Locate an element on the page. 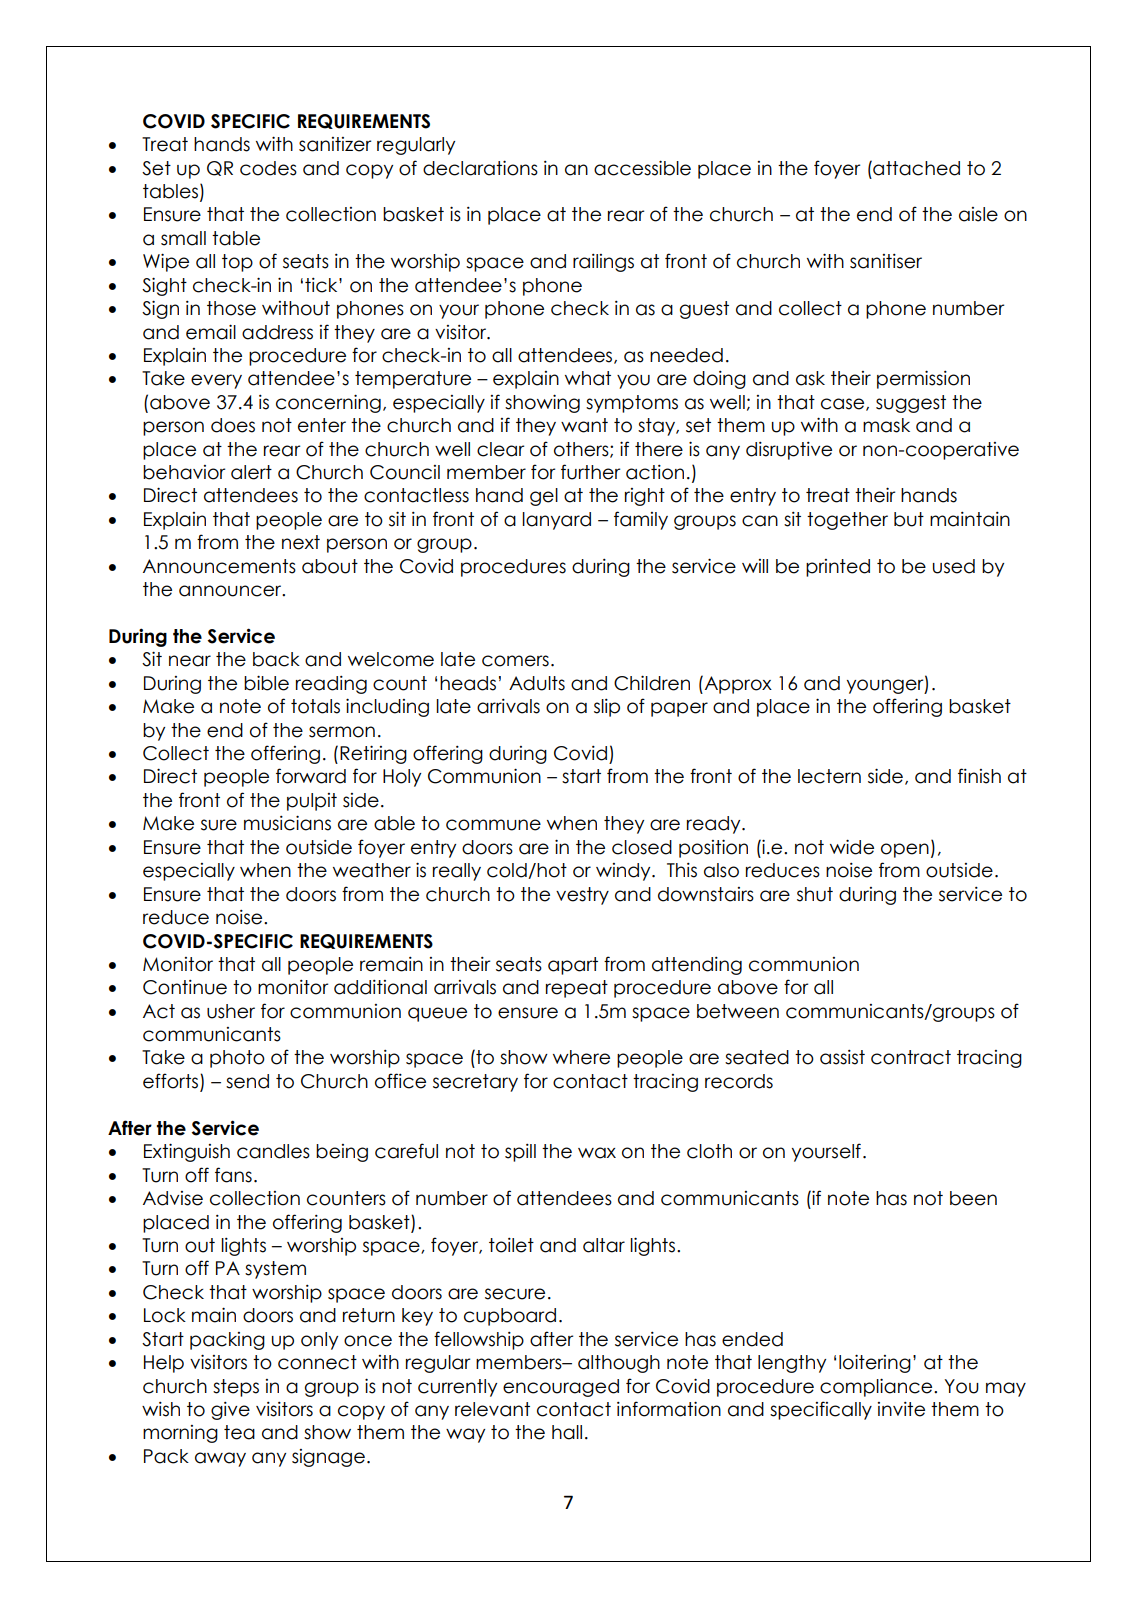 The width and height of the document is (1137, 1608). musicians is located at coordinates (287, 823).
